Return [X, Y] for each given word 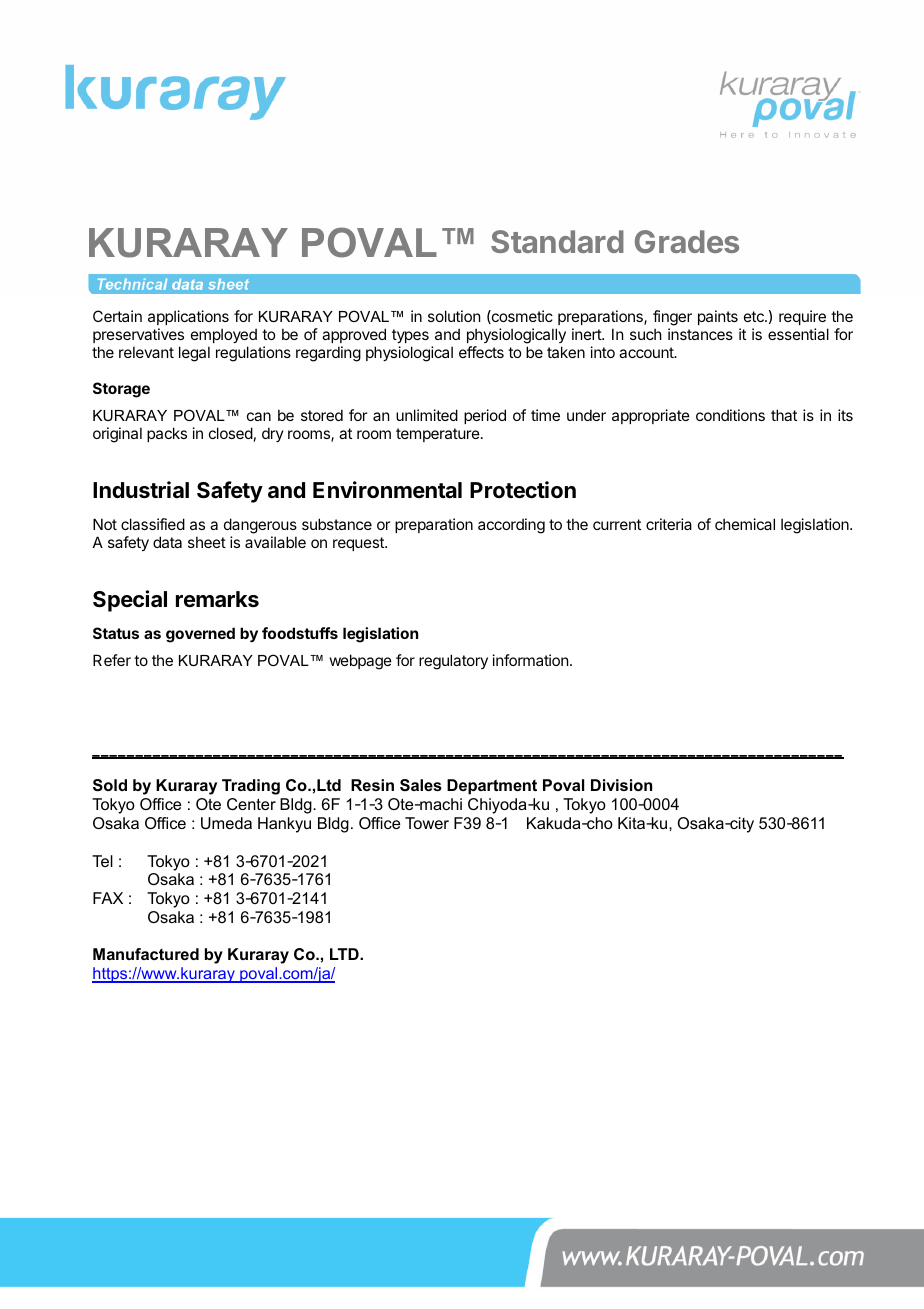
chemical [745, 524]
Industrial [141, 490]
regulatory [453, 662]
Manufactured [146, 954]
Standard [557, 241]
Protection [523, 490]
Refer [112, 660]
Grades [687, 241]
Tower [427, 823]
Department [492, 787]
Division [621, 785]
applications [188, 319]
